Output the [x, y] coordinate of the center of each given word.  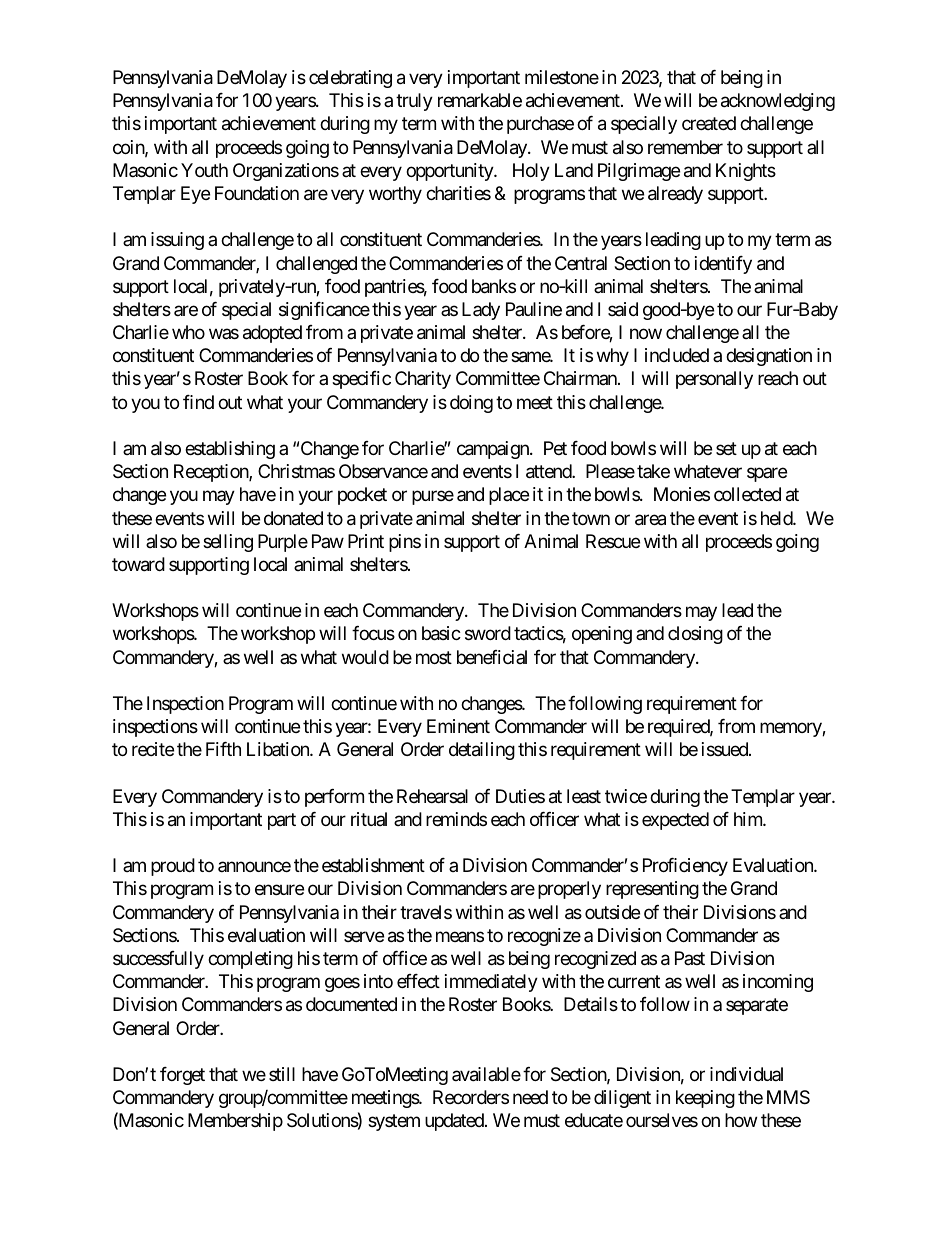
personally [714, 380]
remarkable [480, 100]
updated [455, 1122]
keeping [705, 1099]
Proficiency [685, 867]
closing [695, 635]
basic [441, 633]
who [188, 332]
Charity [423, 380]
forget [182, 1076]
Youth [204, 170]
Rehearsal [432, 796]
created [709, 123]
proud [173, 867]
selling [228, 543]
